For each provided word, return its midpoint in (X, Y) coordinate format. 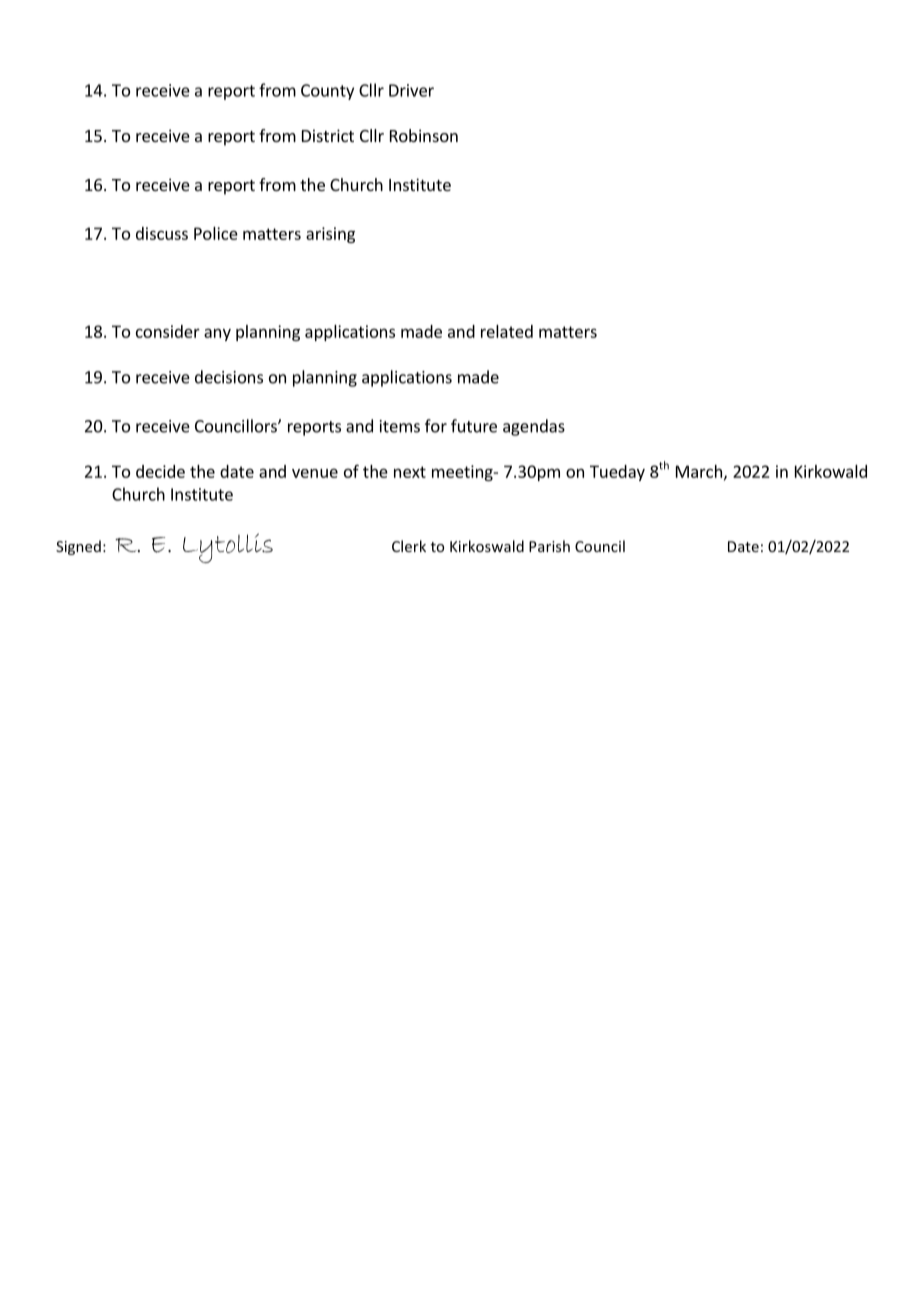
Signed (78, 547)
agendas (534, 427)
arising (330, 235)
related (507, 331)
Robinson (424, 135)
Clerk (409, 546)
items (400, 426)
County (327, 92)
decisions (229, 377)
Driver (411, 90)
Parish (549, 546)
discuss (162, 233)
